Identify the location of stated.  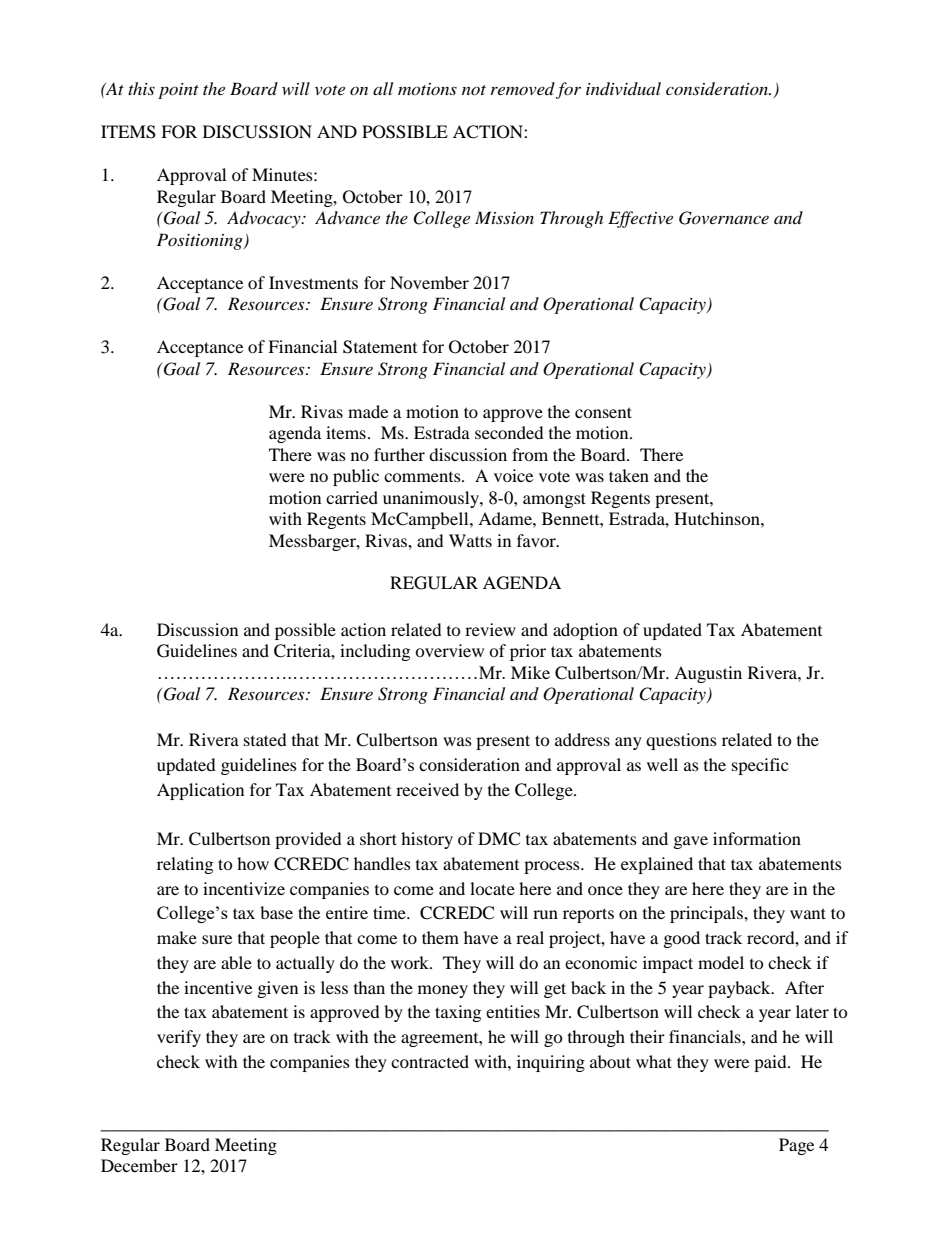
(265, 739).
